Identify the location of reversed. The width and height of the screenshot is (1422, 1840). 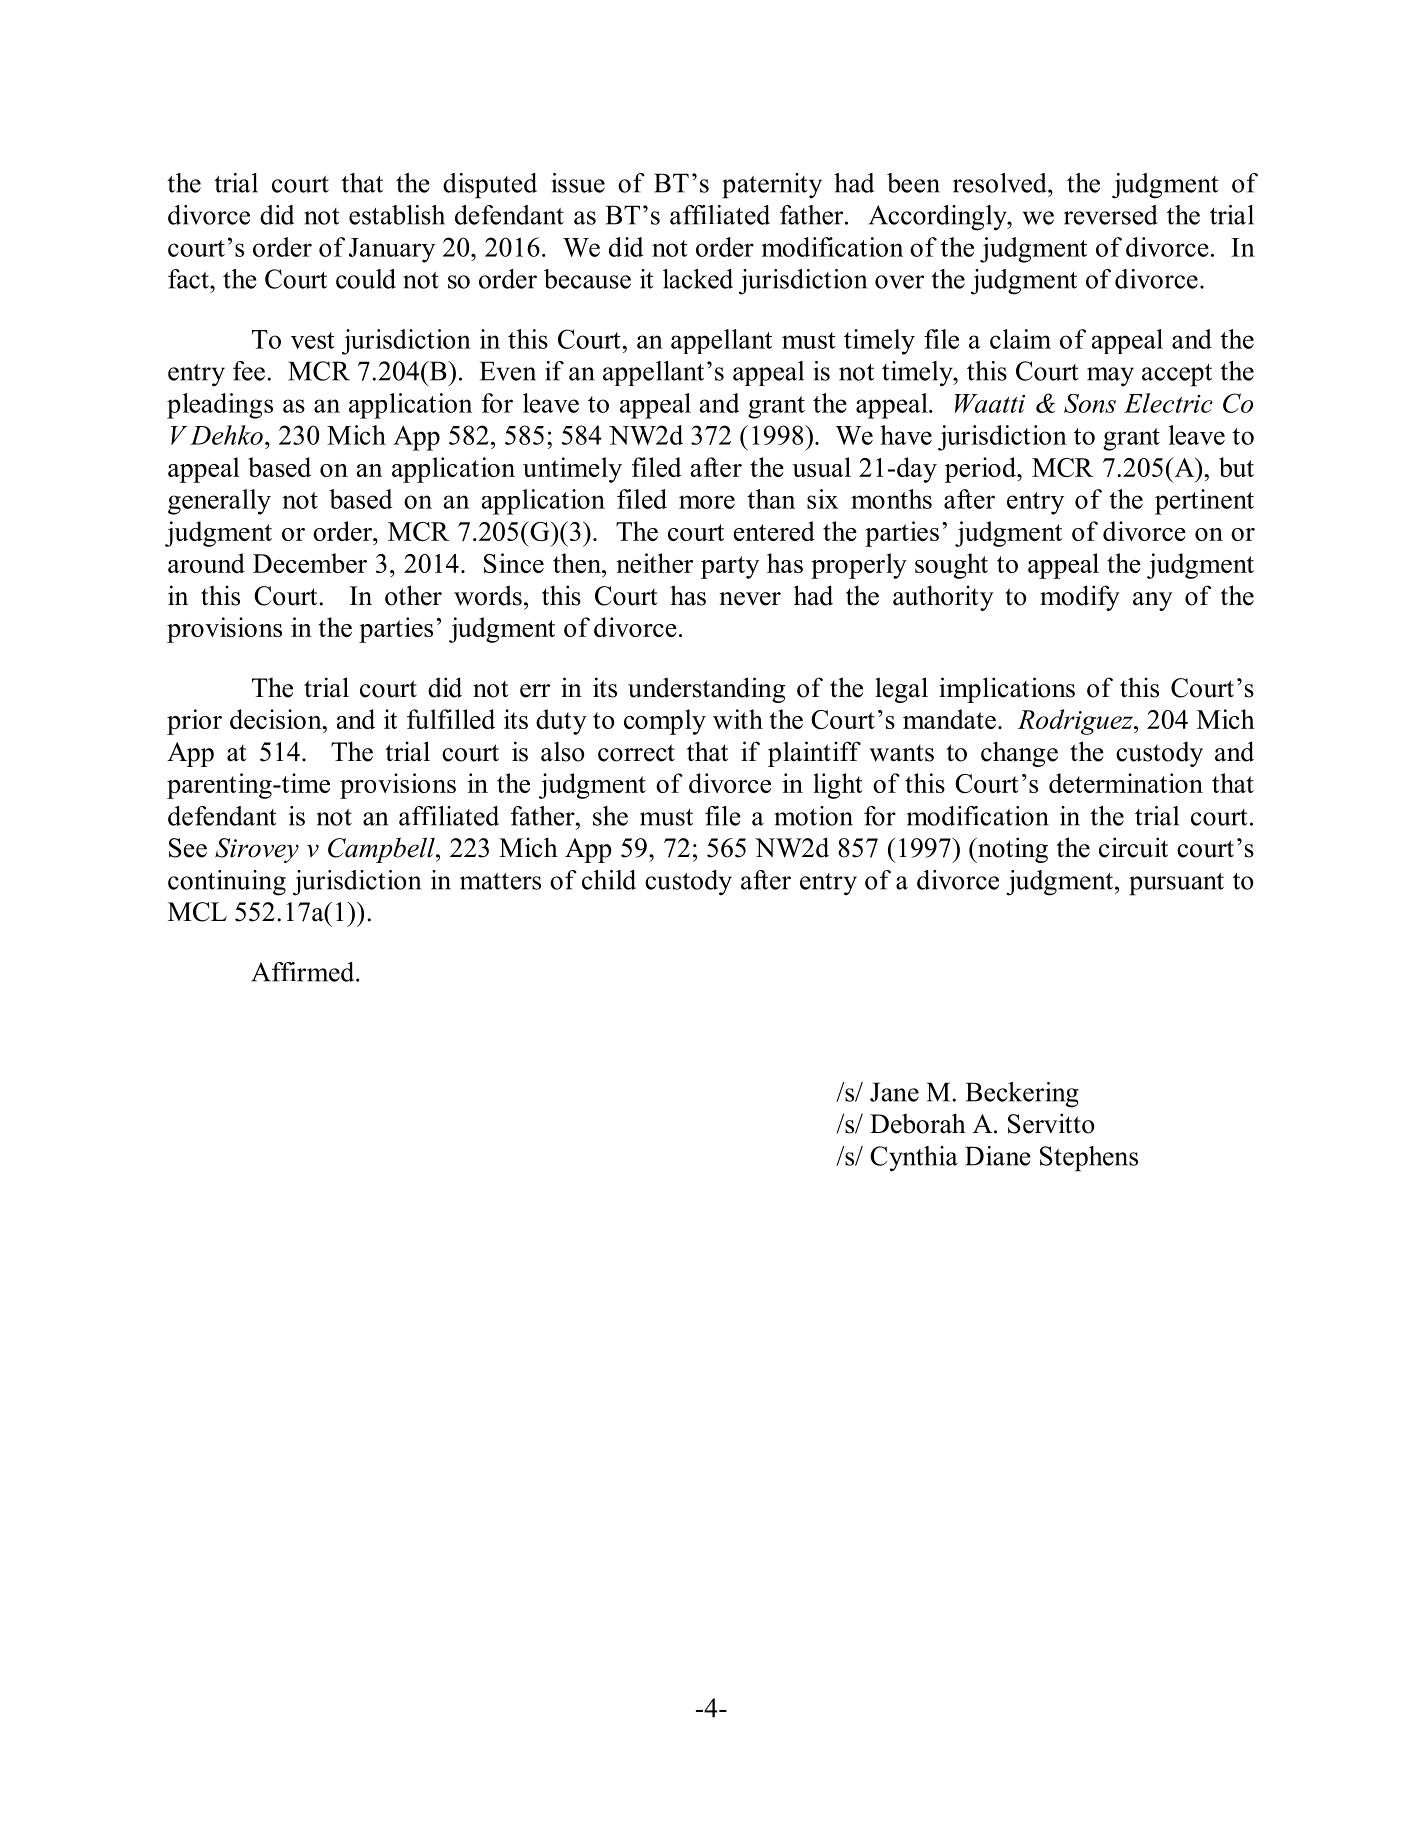
(1111, 215).
